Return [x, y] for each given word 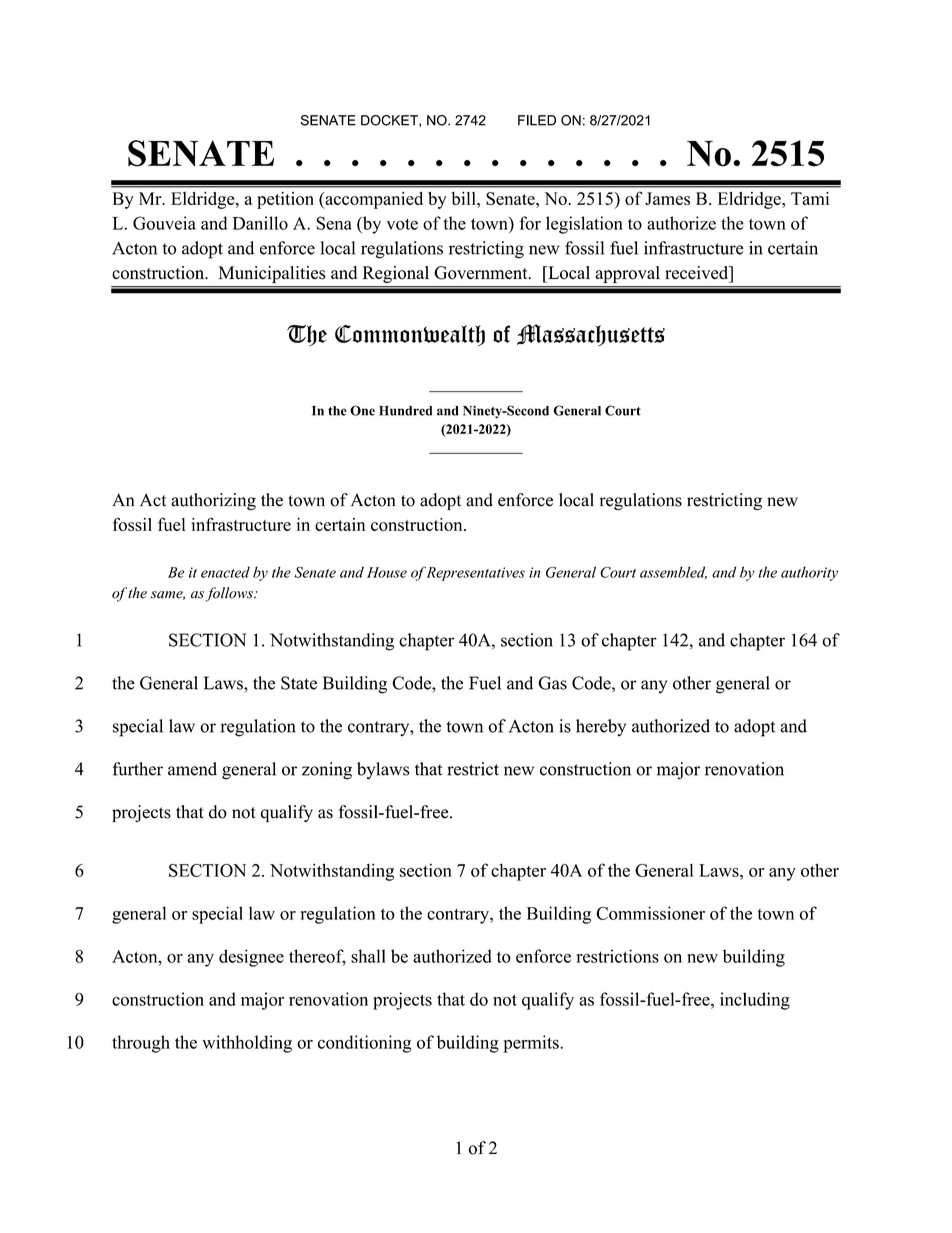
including [755, 1001]
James [667, 198]
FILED [537, 120]
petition [285, 200]
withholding [247, 1044]
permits [532, 1044]
